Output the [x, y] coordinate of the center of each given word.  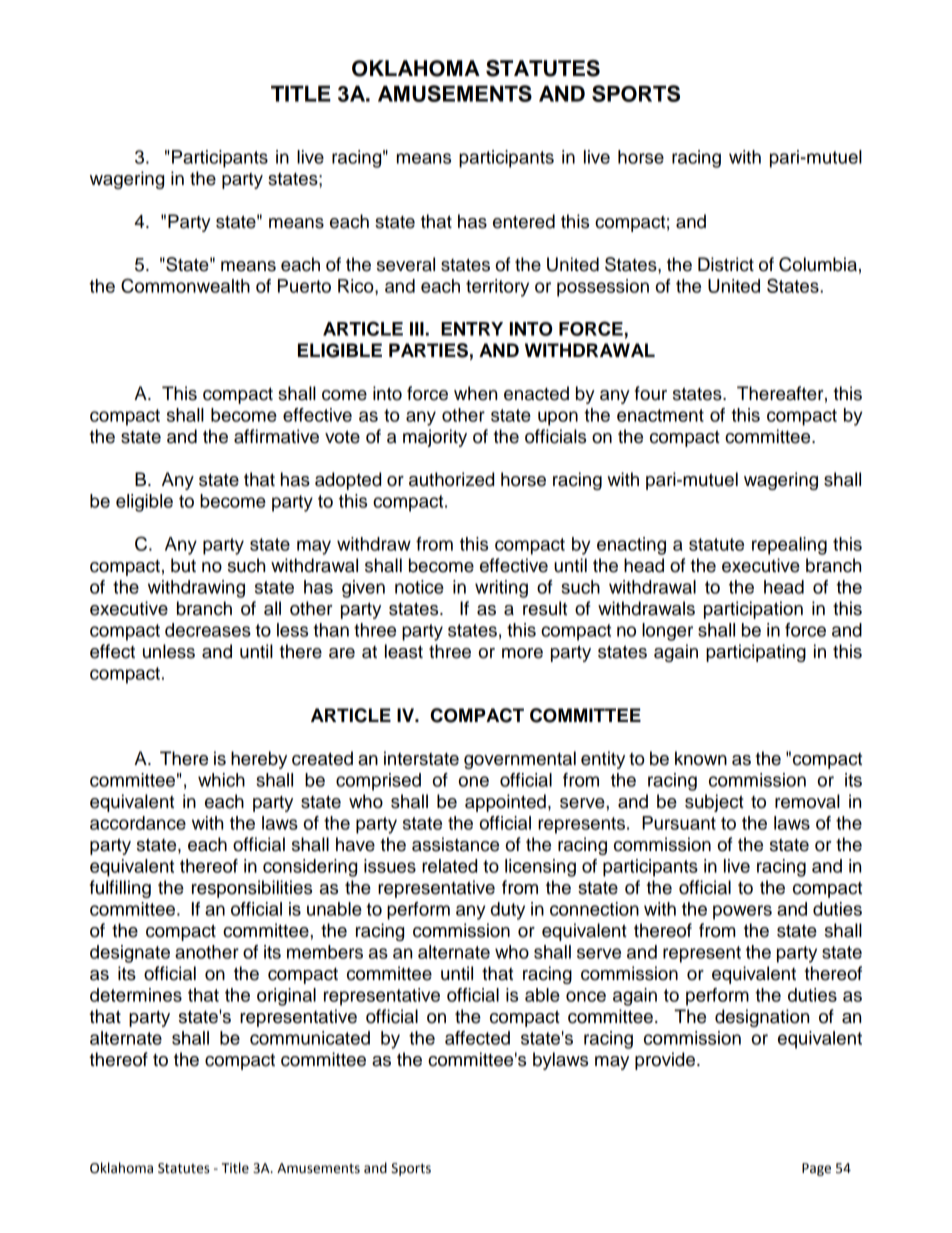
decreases [208, 630]
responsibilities [252, 889]
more [522, 653]
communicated [310, 1038]
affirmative [276, 436]
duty [508, 911]
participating [756, 653]
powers [742, 912]
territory [497, 288]
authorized [451, 479]
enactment [660, 415]
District [726, 264]
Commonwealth [185, 285]
